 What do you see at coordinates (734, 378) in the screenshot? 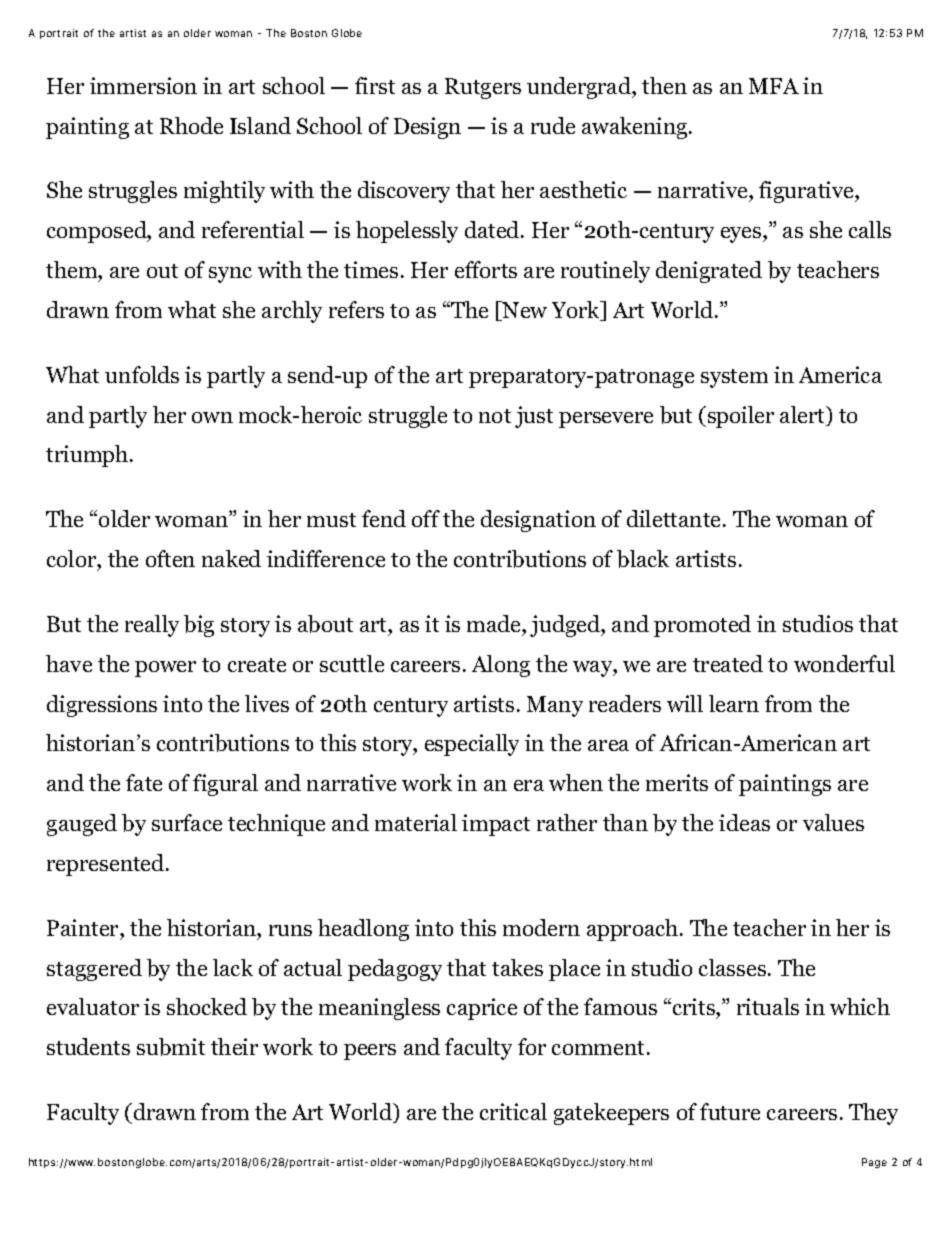
I see `system` at bounding box center [734, 378].
